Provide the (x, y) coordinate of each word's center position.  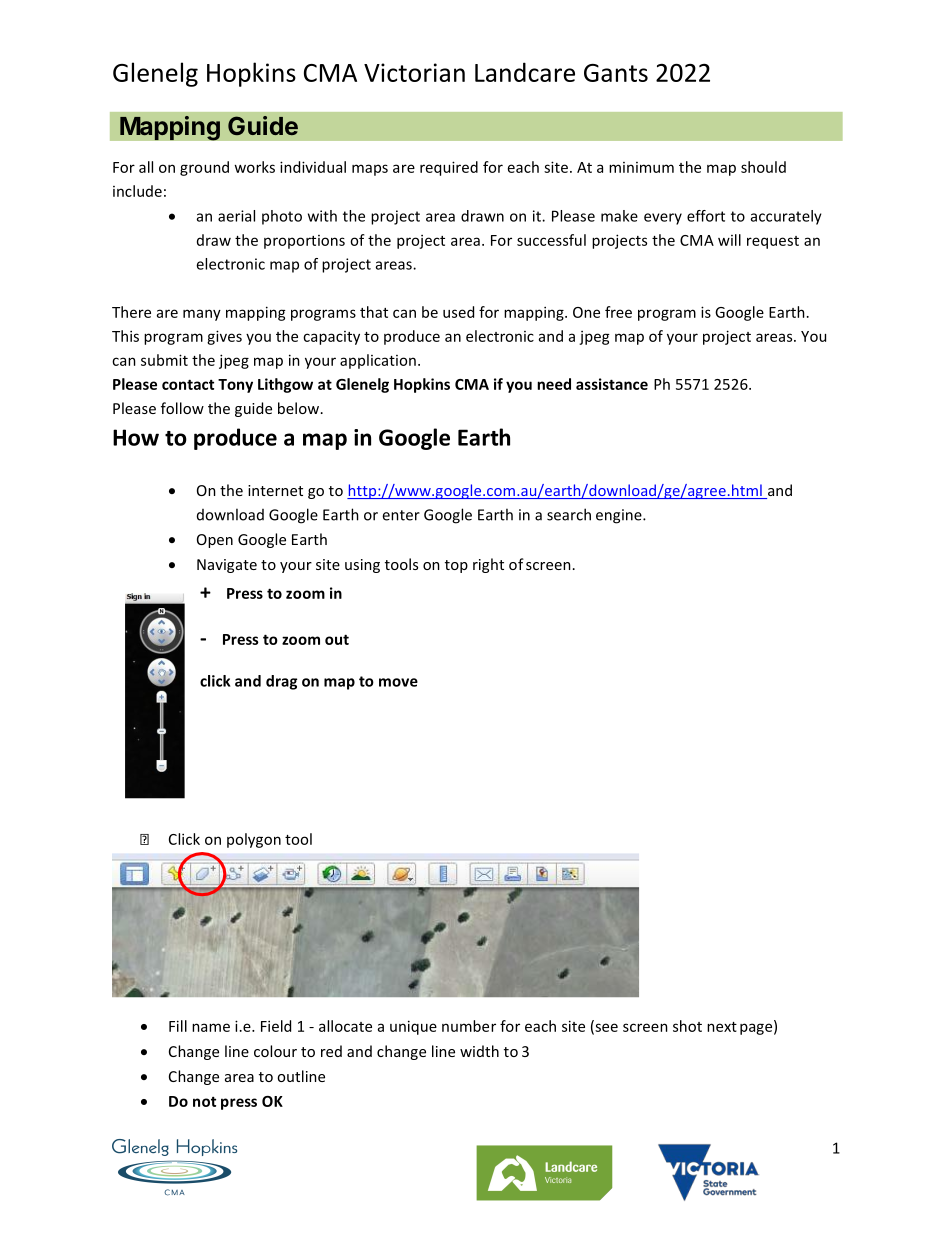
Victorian (414, 72)
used (458, 312)
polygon (254, 840)
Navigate (227, 566)
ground (204, 168)
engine (620, 516)
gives (224, 337)
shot (687, 1026)
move (398, 682)
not (204, 1102)
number (469, 1026)
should (763, 167)
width (479, 1051)
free (618, 312)
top (456, 566)
